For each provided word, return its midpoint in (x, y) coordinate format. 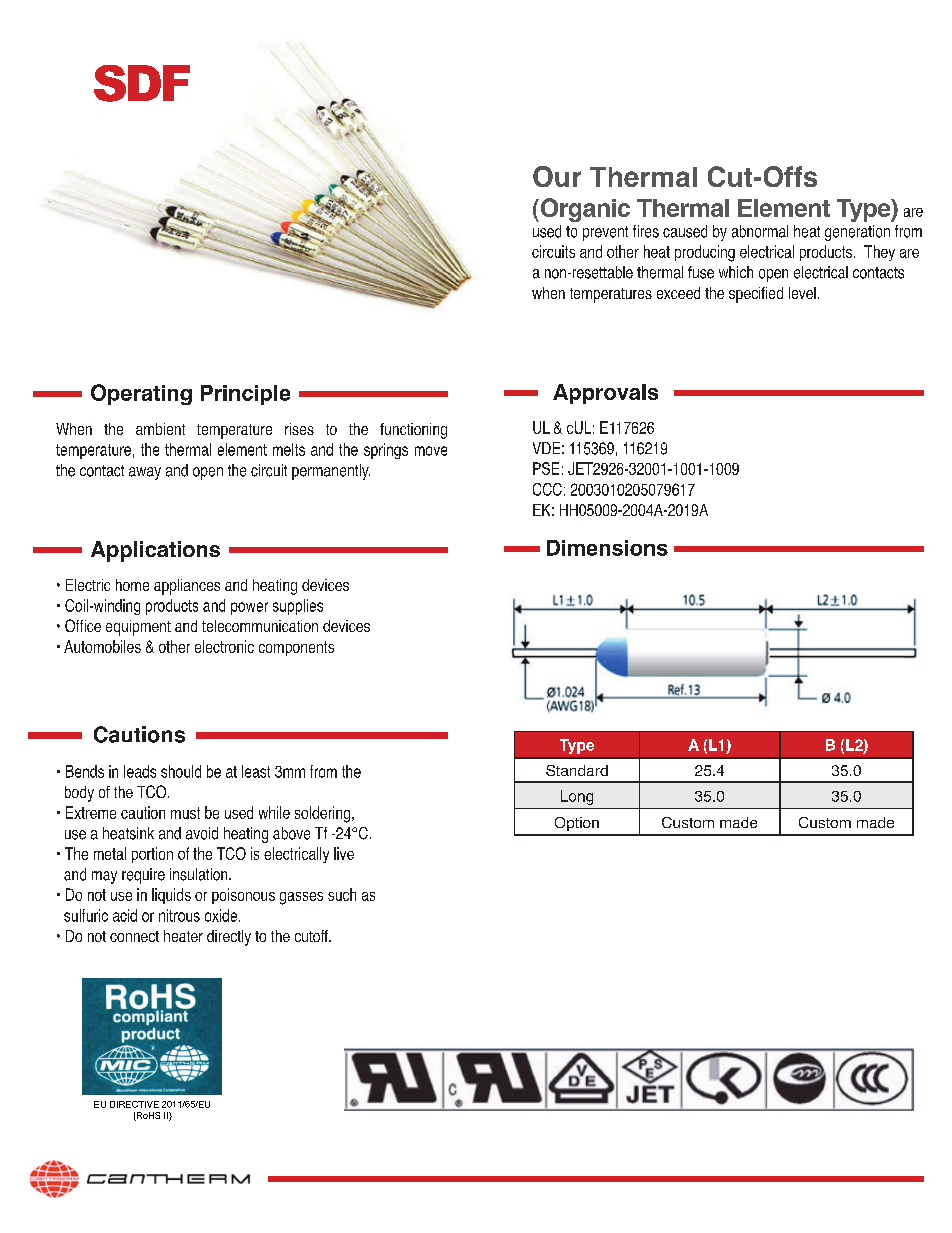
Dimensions (607, 548)
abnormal (760, 231)
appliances (187, 587)
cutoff (312, 936)
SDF (142, 83)
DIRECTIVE (134, 1104)
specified (756, 295)
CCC (547, 489)
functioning (413, 431)
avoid (202, 833)
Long (577, 797)
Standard (577, 770)
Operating (141, 394)
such (342, 894)
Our (557, 176)
